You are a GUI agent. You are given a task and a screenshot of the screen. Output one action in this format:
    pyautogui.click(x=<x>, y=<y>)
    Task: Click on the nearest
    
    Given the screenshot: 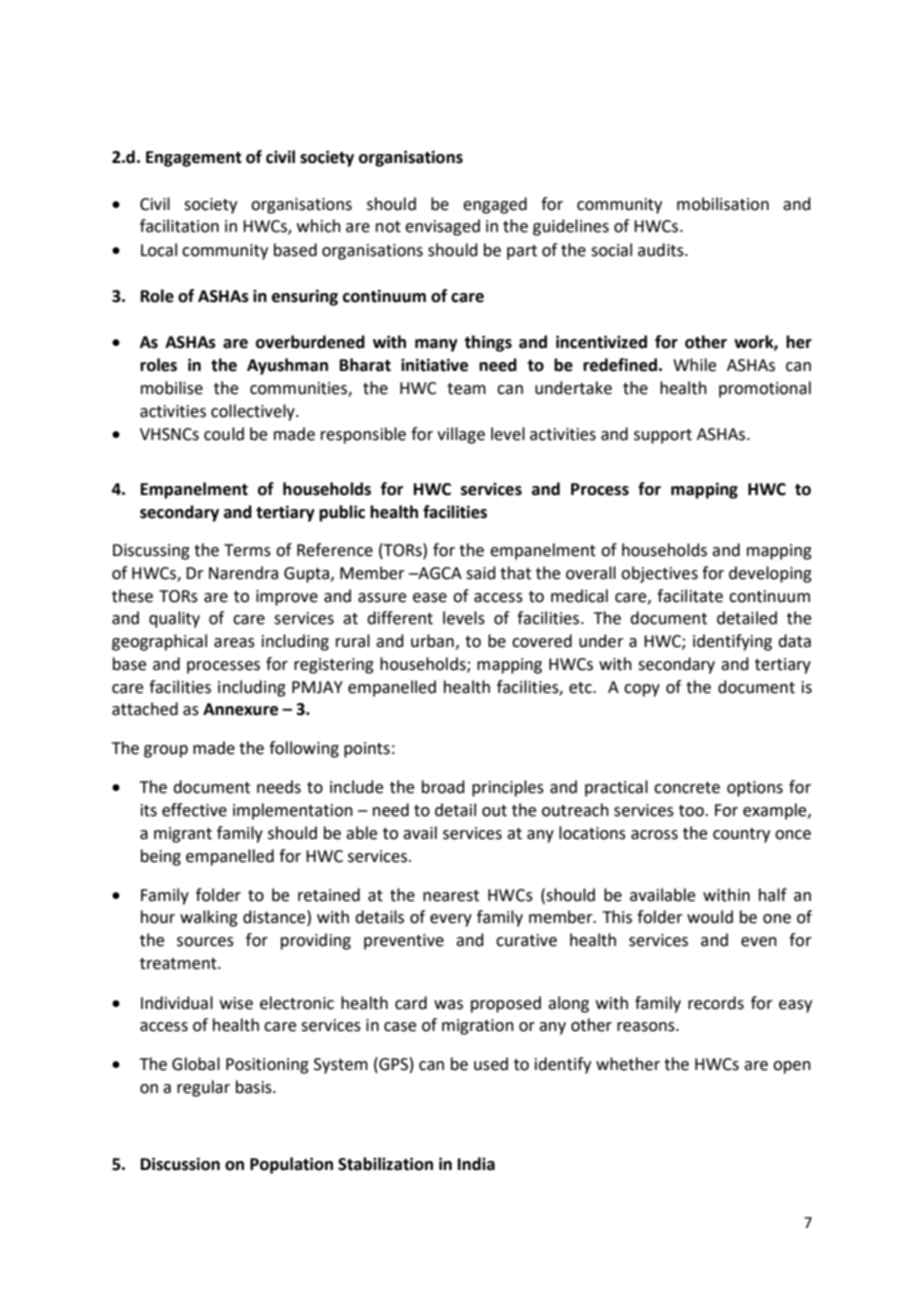 What is the action you would take?
    pyautogui.click(x=451, y=896)
